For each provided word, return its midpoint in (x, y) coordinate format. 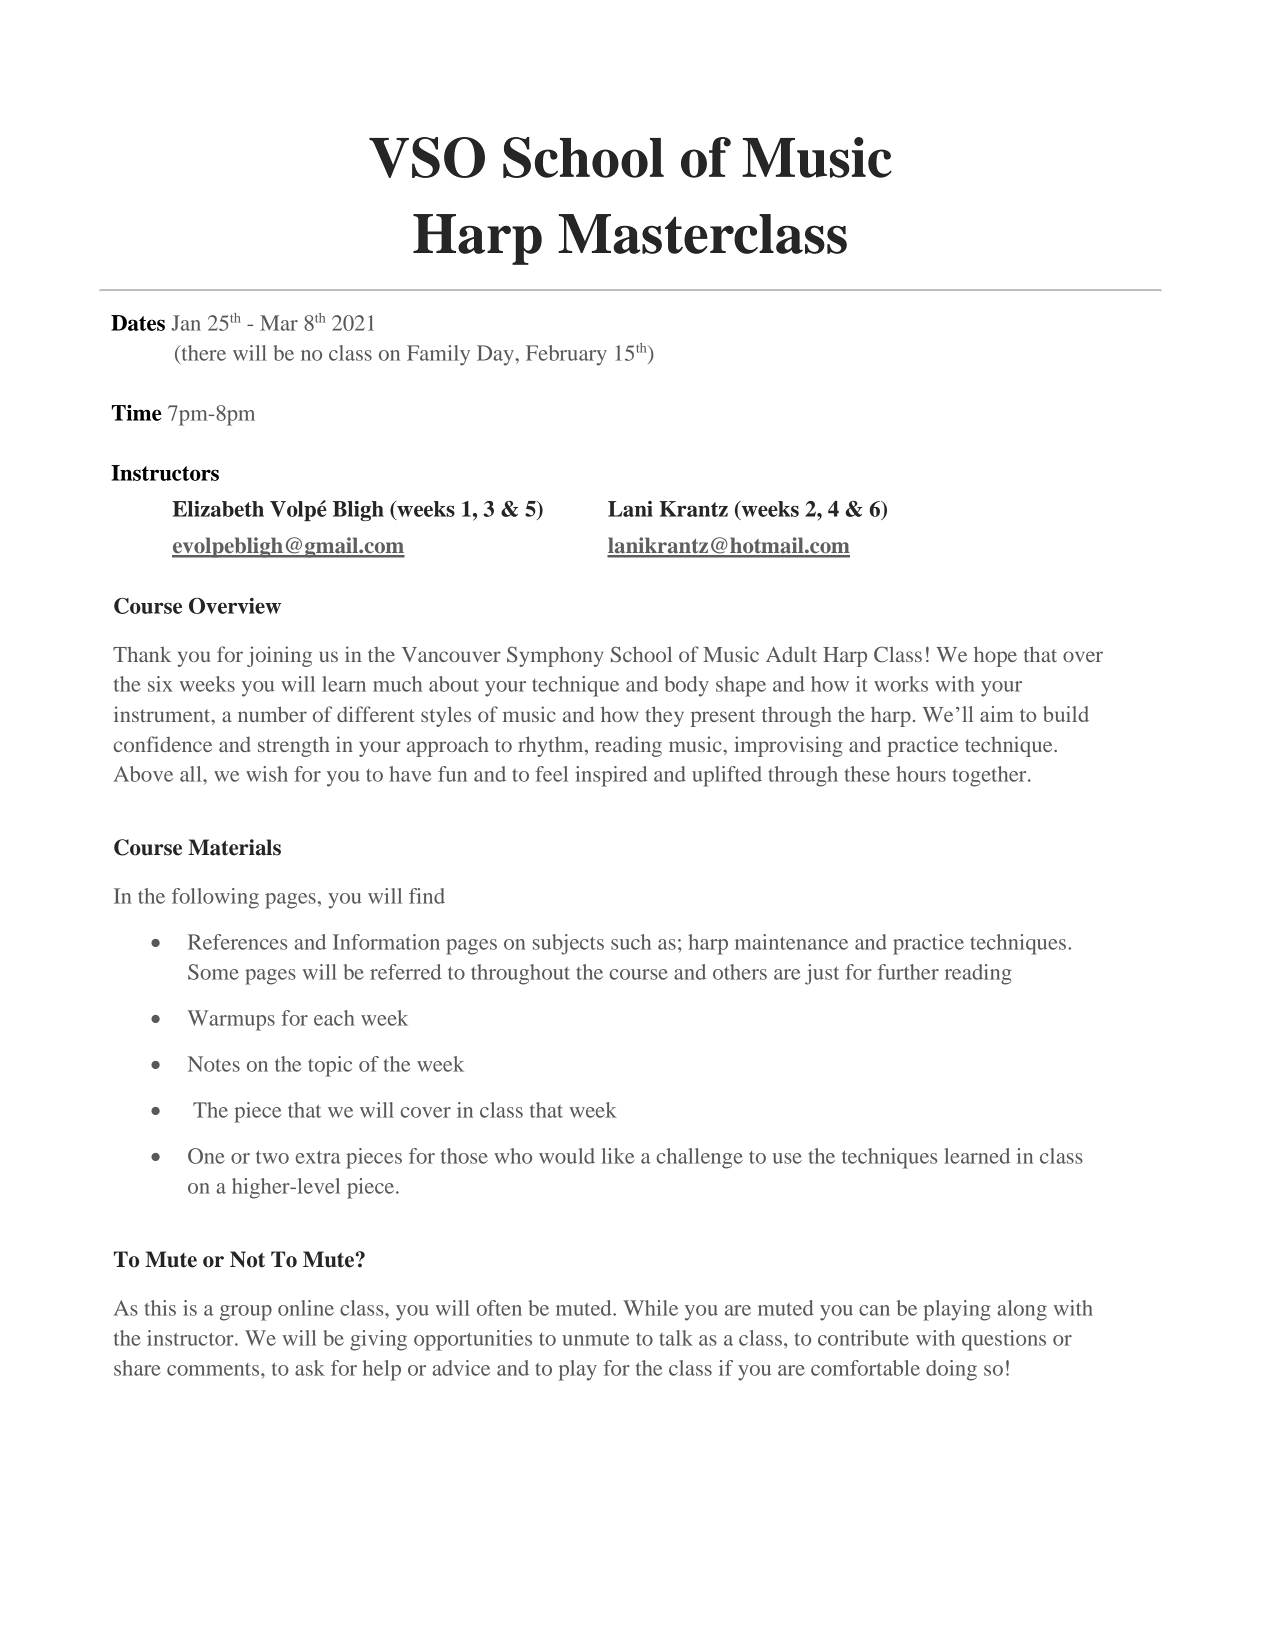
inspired (611, 776)
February (566, 355)
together (991, 776)
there (202, 353)
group (246, 1313)
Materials (234, 847)
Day (496, 355)
